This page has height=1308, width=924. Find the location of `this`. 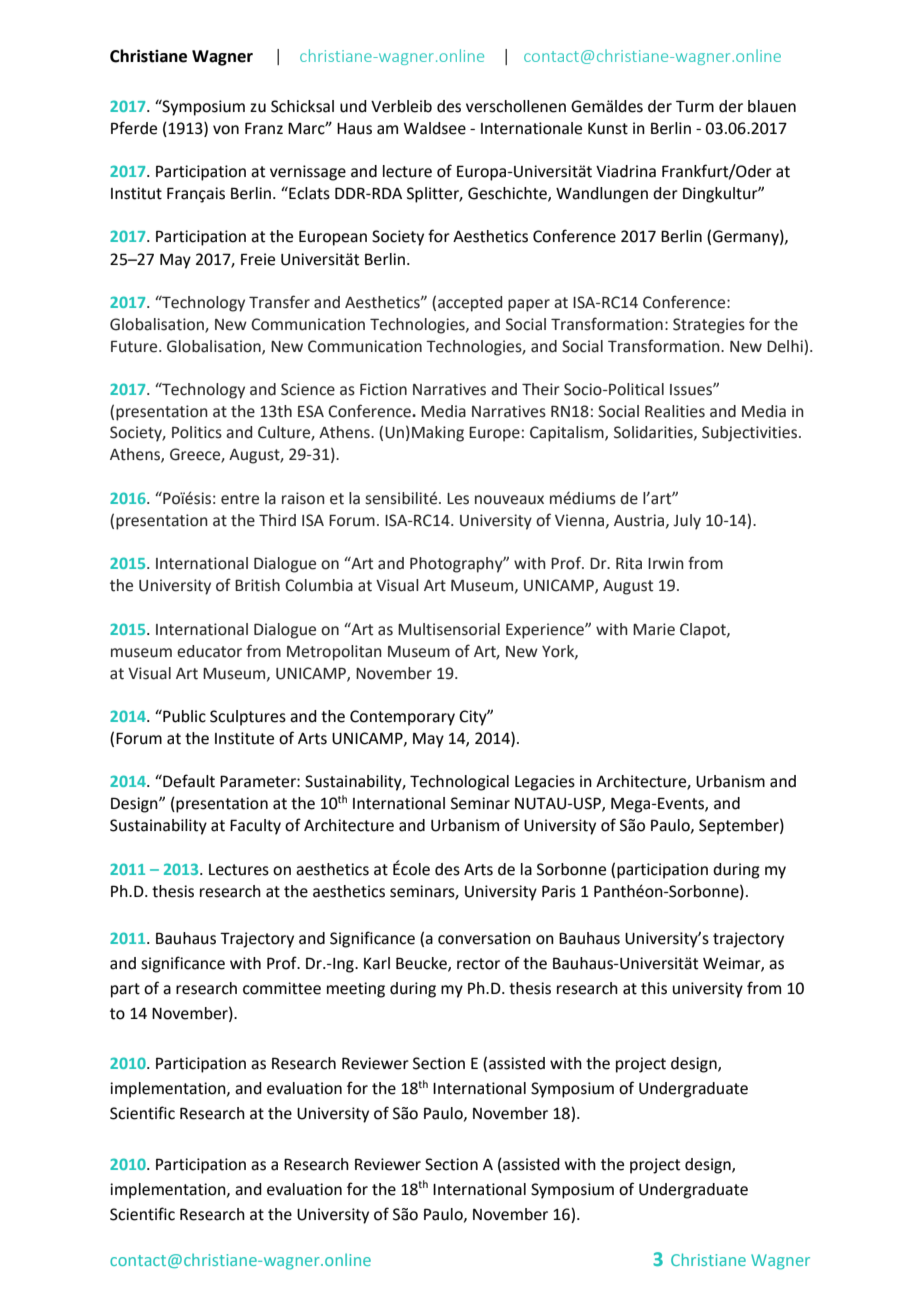

this is located at coordinates (654, 988).
